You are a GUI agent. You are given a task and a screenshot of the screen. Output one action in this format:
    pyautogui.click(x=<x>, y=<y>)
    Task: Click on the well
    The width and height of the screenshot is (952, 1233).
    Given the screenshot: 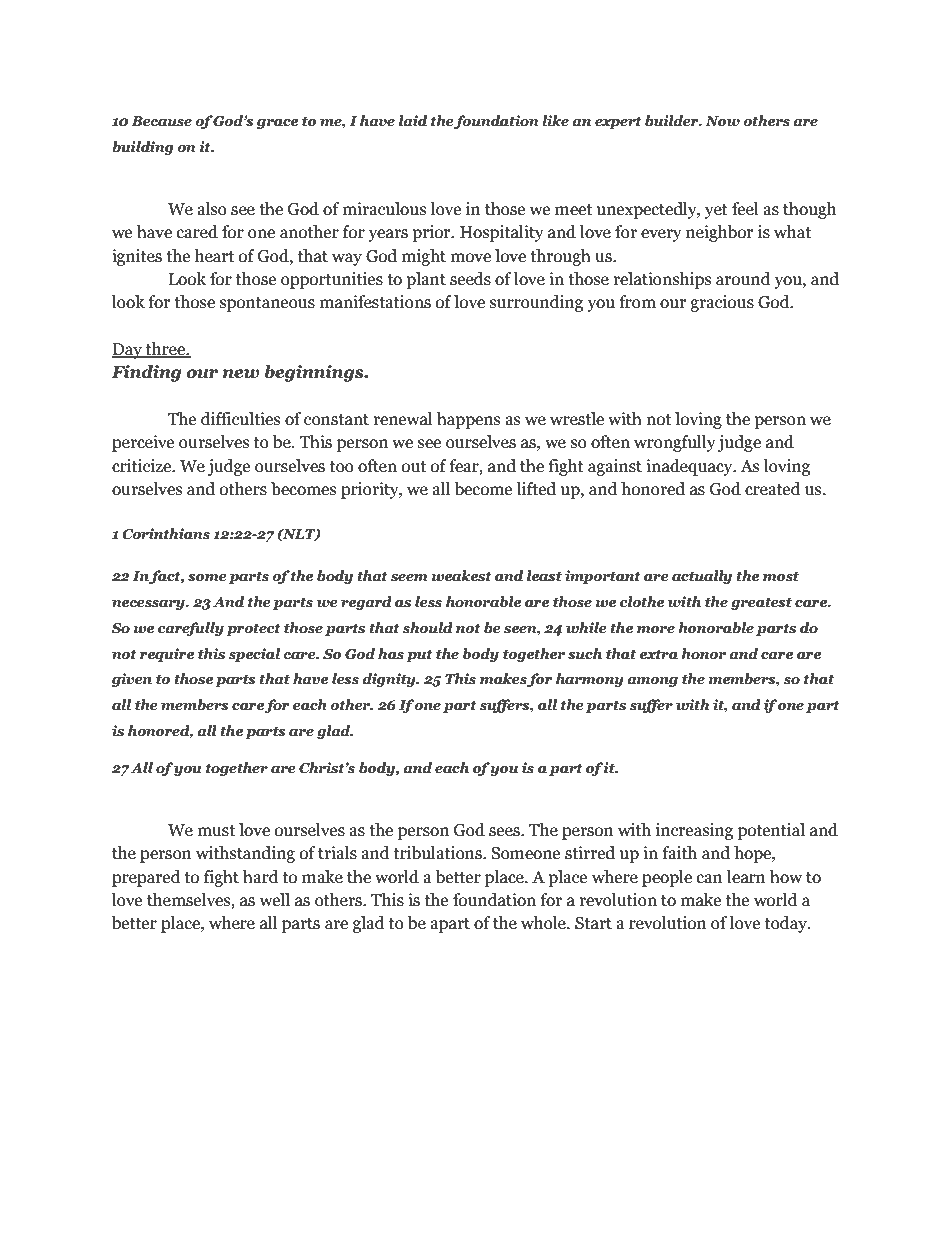 What is the action you would take?
    pyautogui.click(x=275, y=900)
